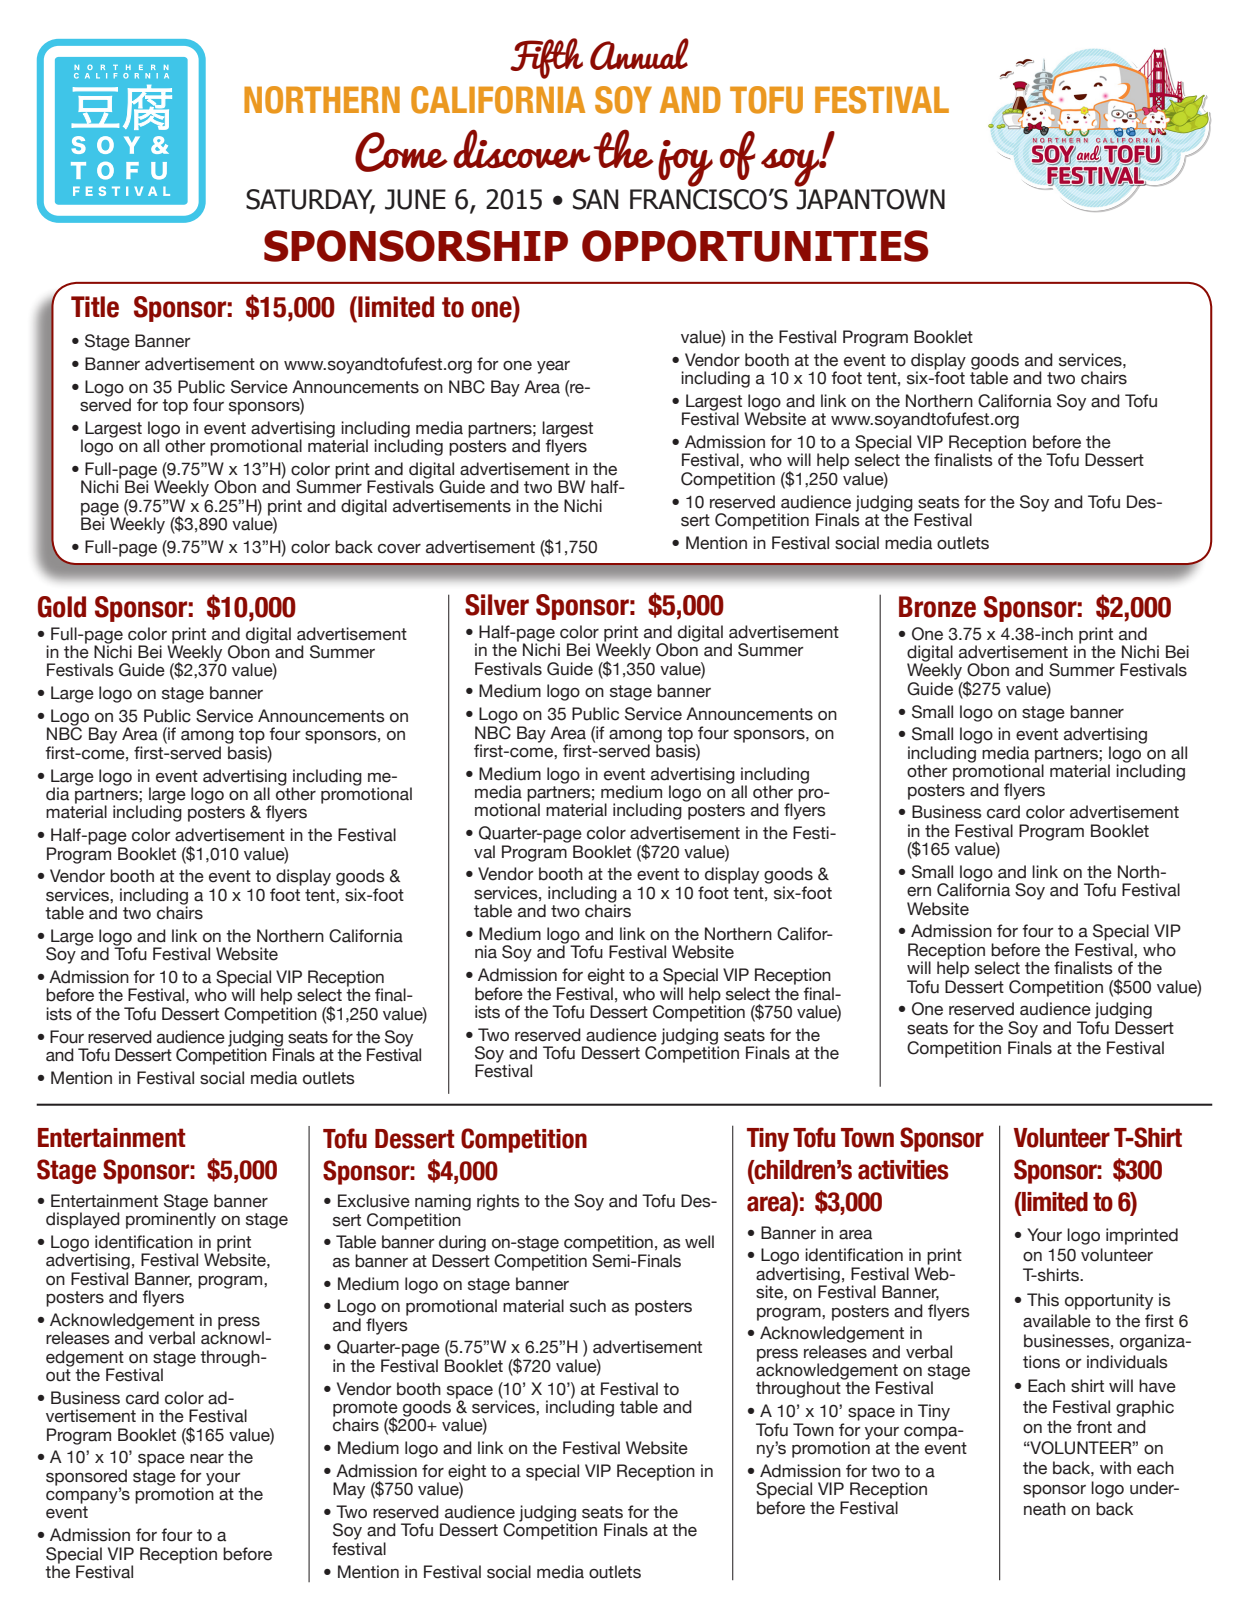 The image size is (1249, 1617). I want to click on front, so click(1094, 1427).
